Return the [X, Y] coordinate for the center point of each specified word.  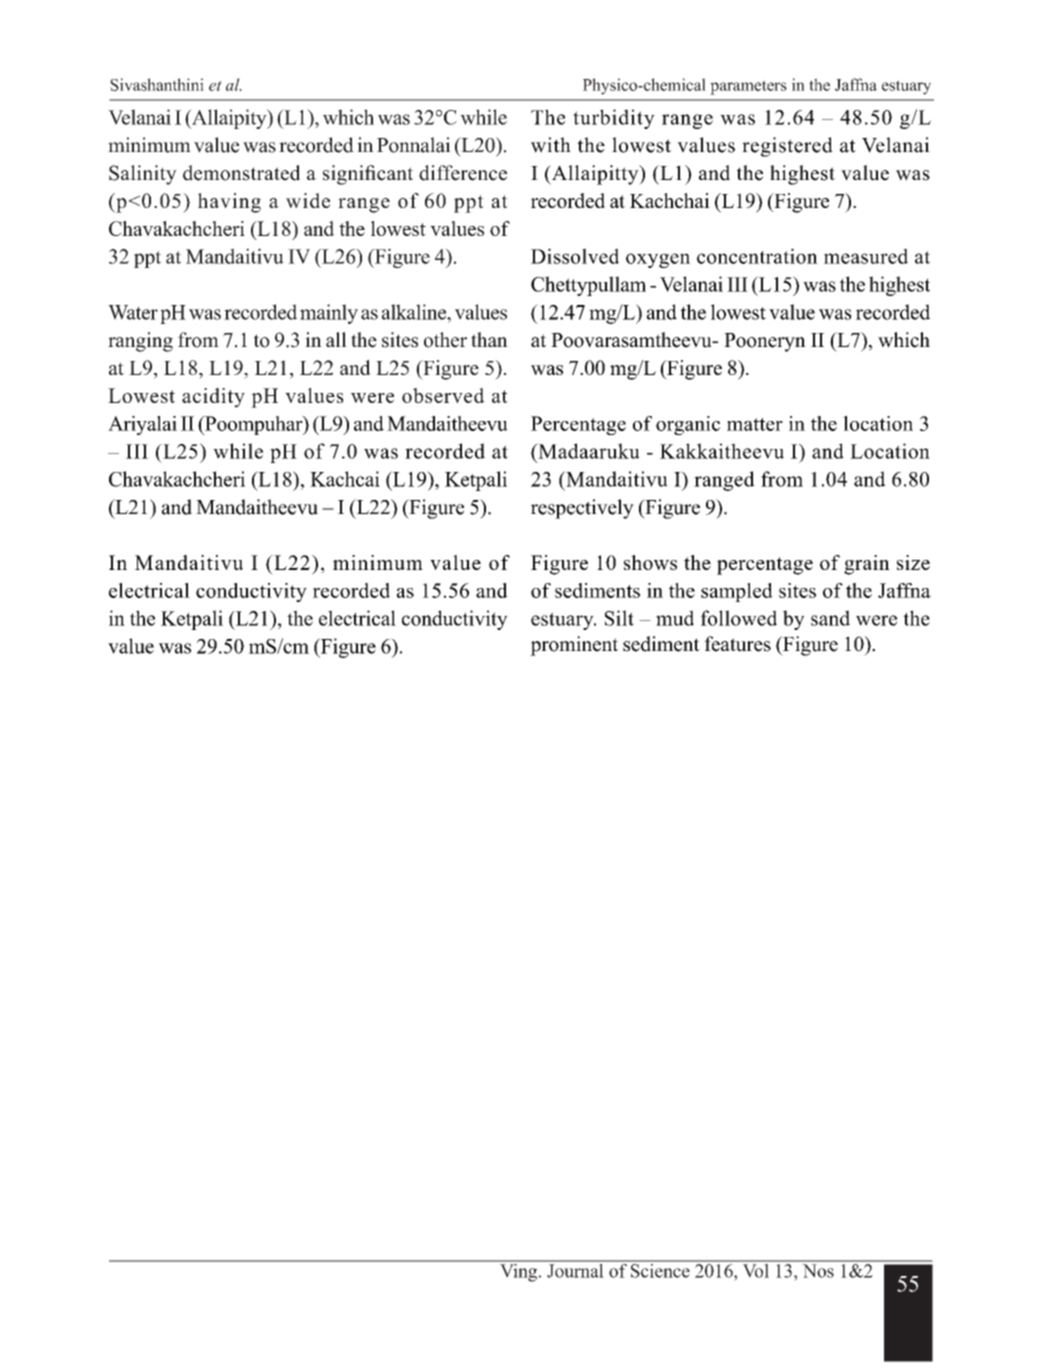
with [551, 145]
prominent [574, 646]
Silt [619, 618]
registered [787, 147]
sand [830, 618]
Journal [575, 1269]
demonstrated [241, 173]
